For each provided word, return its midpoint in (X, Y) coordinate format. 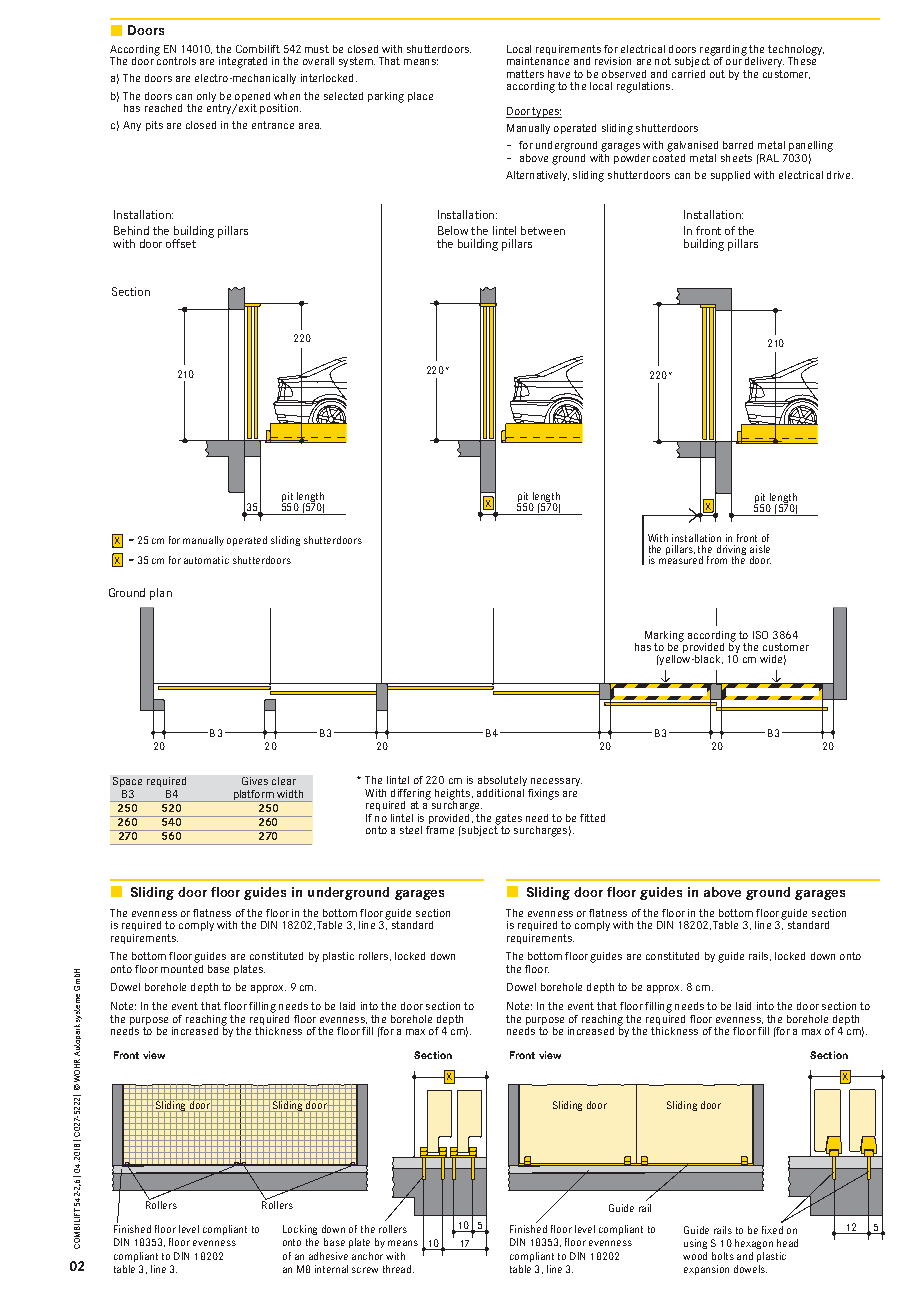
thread (397, 1269)
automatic (206, 560)
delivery (763, 61)
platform (253, 796)
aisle (760, 549)
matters (525, 74)
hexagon (754, 1244)
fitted (592, 818)
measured (681, 559)
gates (508, 819)
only (206, 97)
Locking (300, 1230)
